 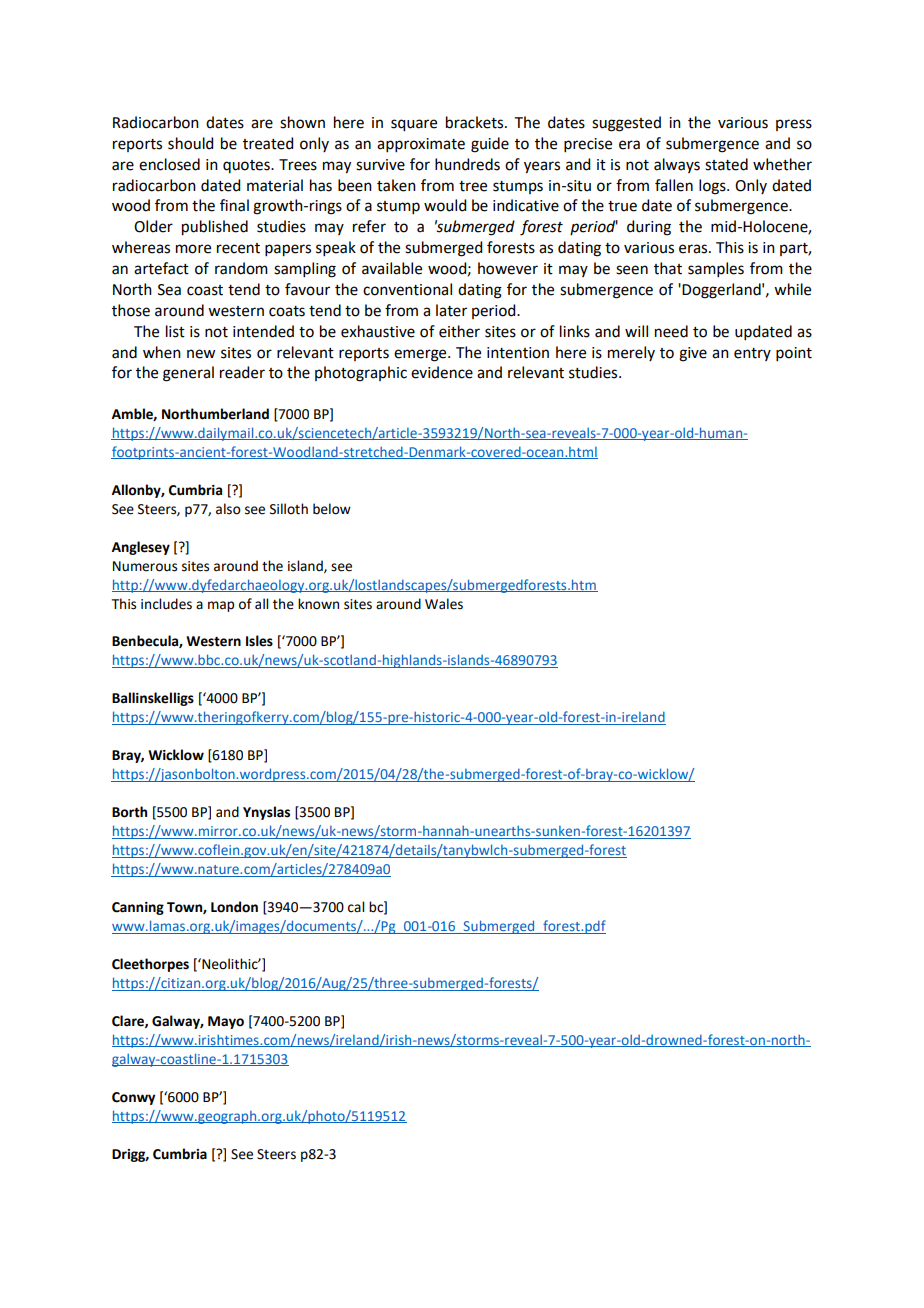 What do you see at coordinates (444, 604) in the screenshot?
I see `Wales` at bounding box center [444, 604].
